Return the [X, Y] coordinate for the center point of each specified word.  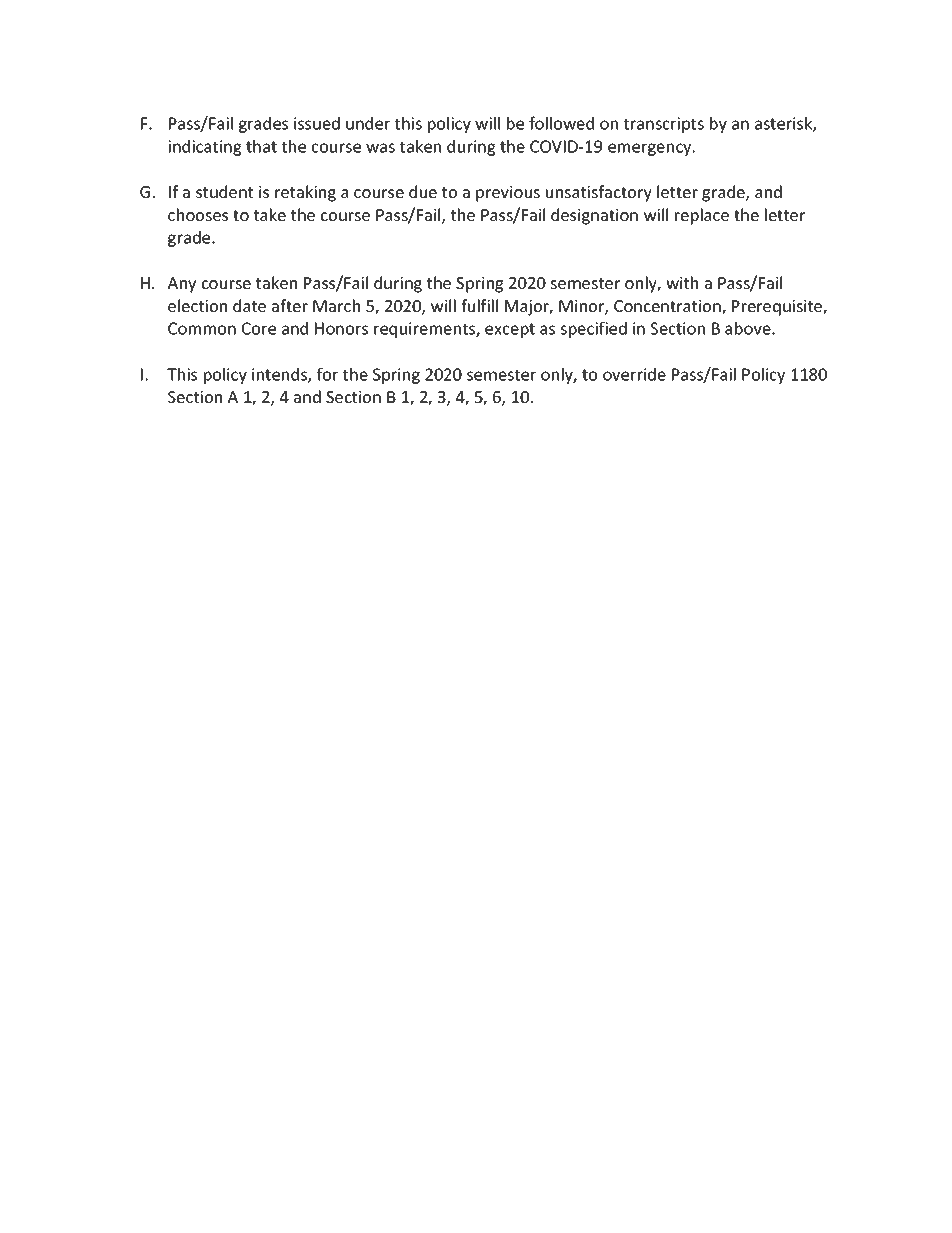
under [368, 123]
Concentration [668, 307]
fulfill [479, 305]
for [327, 374]
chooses [198, 214]
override [634, 374]
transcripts [664, 125]
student [224, 191]
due [423, 191]
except [510, 330]
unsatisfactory [599, 193]
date [249, 305]
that [261, 146]
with [682, 282]
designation [594, 216]
